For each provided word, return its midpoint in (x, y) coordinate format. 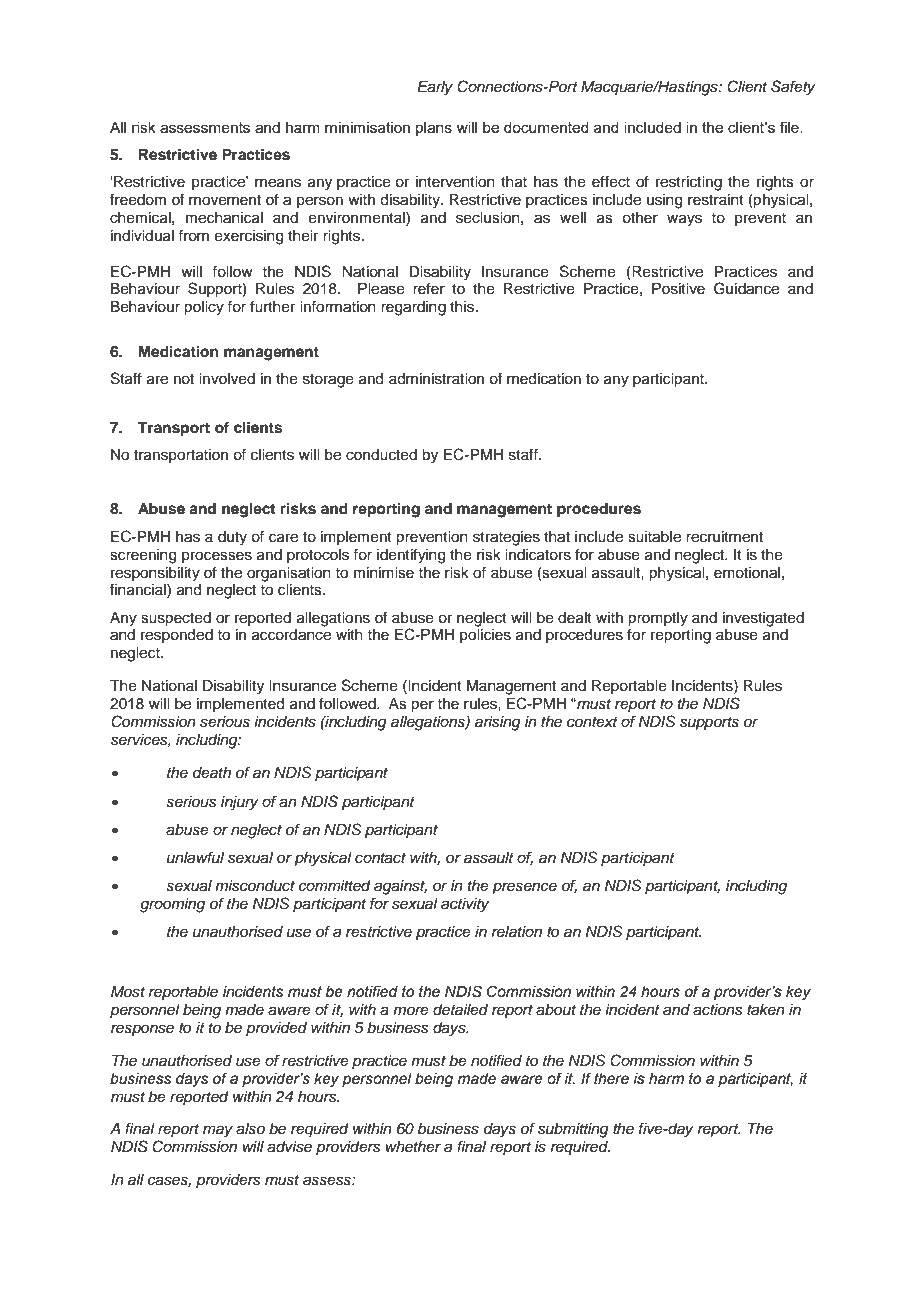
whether (413, 1147)
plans (434, 129)
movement (225, 200)
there (611, 1079)
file (790, 127)
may (218, 1131)
